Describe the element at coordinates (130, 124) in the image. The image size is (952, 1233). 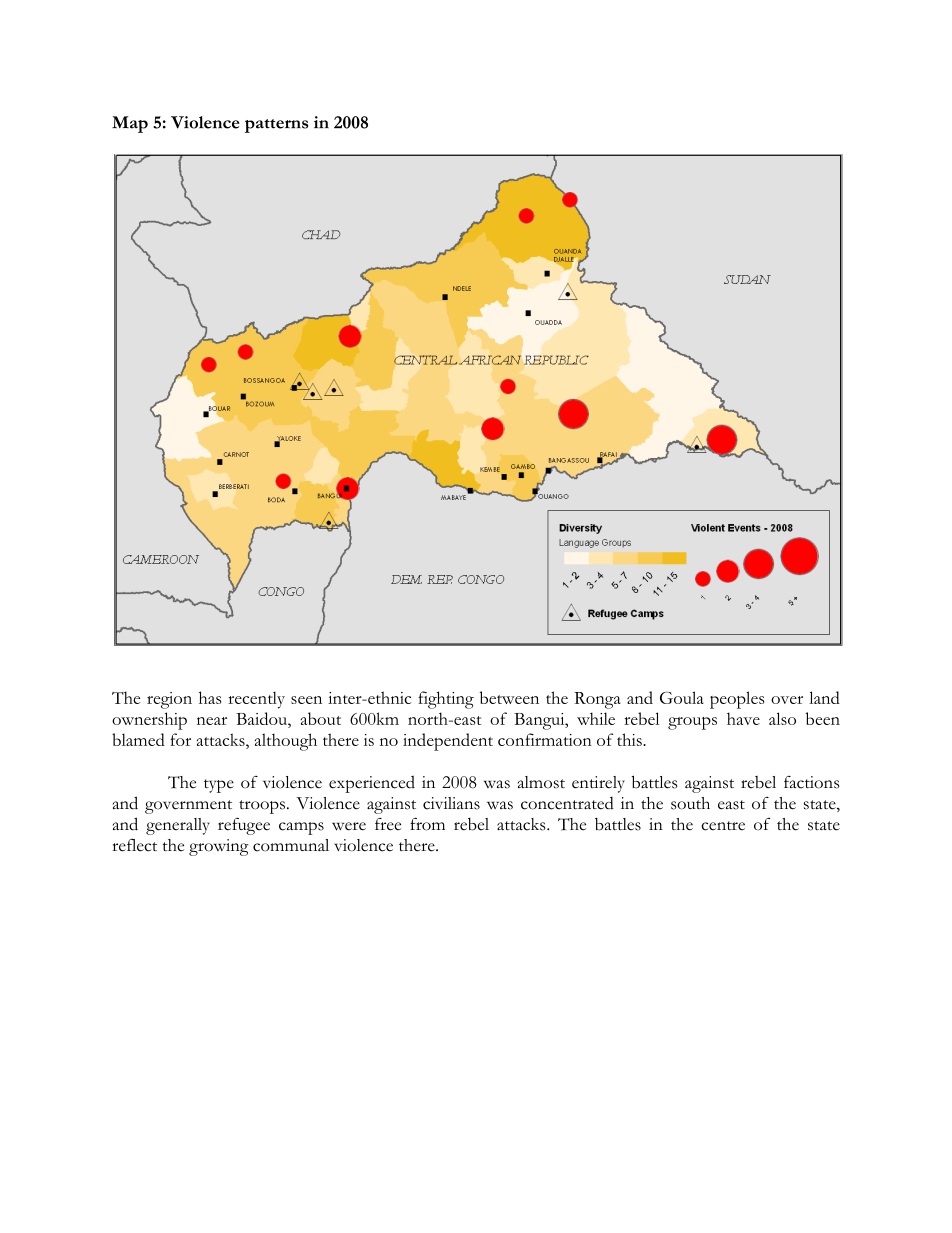
I see `Map` at that location.
